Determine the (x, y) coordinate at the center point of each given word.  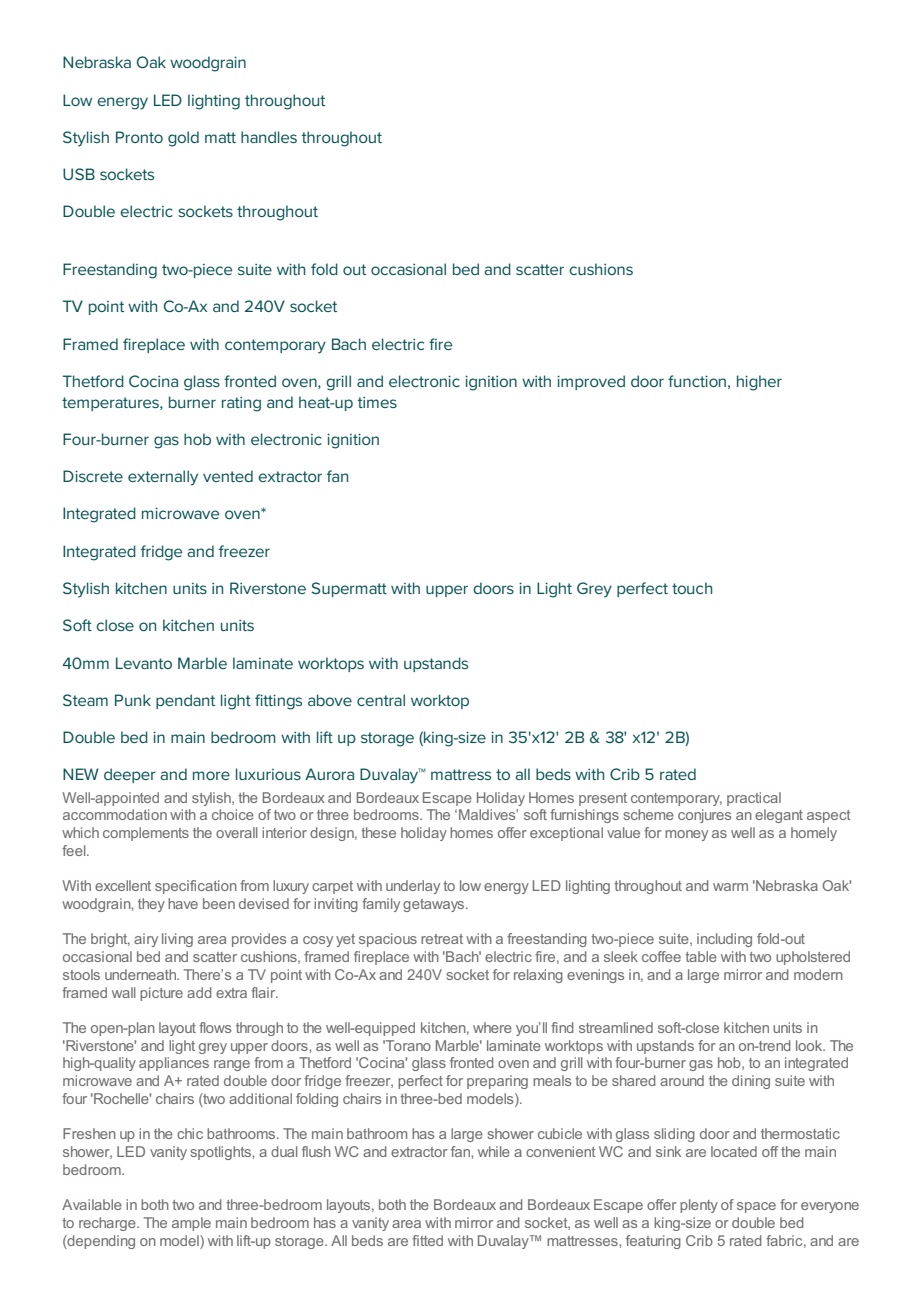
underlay (413, 887)
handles (269, 137)
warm (730, 887)
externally (163, 478)
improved (591, 382)
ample (191, 1224)
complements (146, 834)
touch (692, 588)
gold (183, 139)
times (377, 402)
